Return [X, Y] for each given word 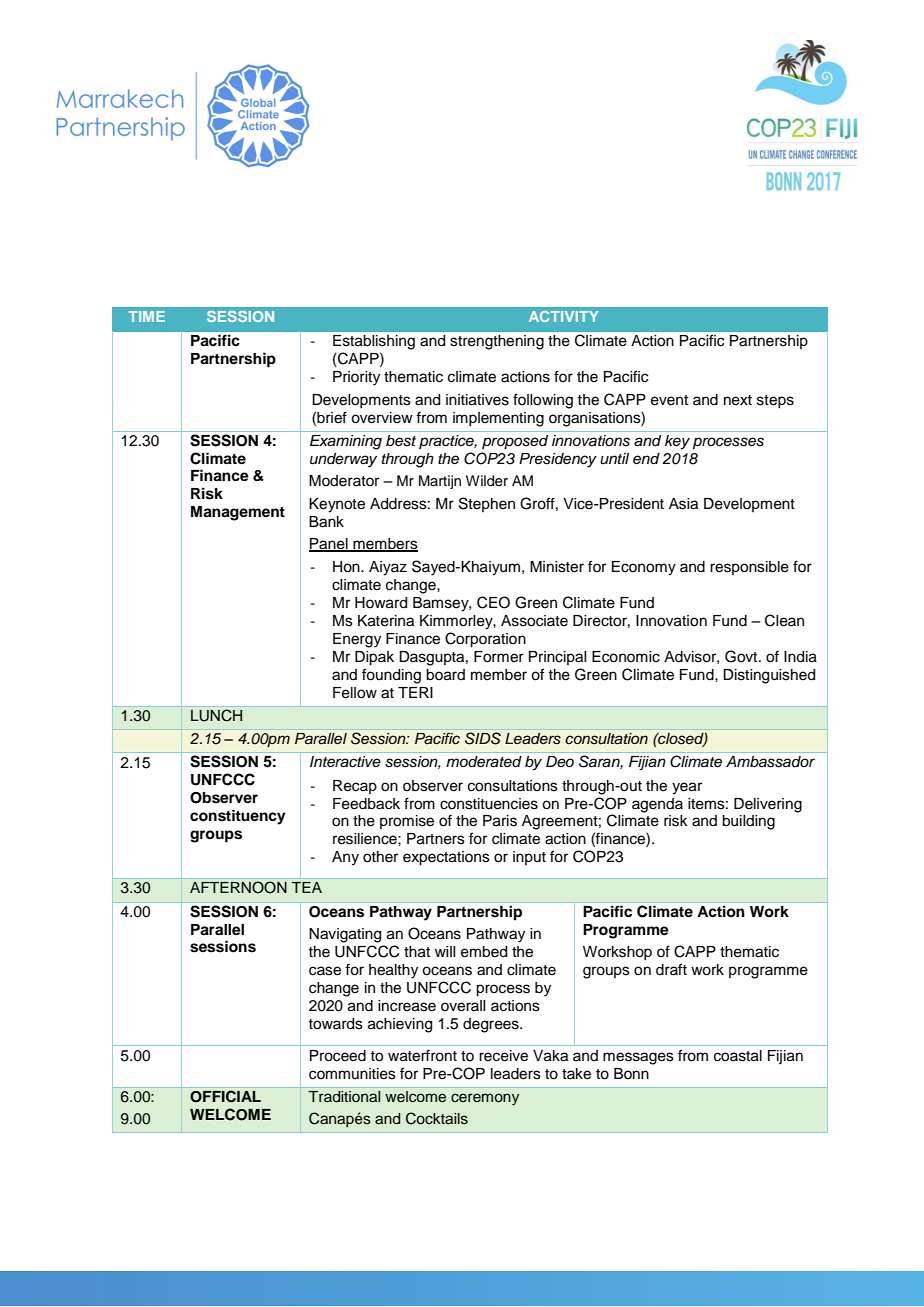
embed [484, 952]
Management [238, 513]
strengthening [497, 342]
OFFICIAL [225, 1096]
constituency [238, 817]
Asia [683, 504]
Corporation [485, 640]
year [687, 788]
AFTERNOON [238, 887]
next [738, 400]
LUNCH [216, 715]
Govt [742, 656]
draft [671, 969]
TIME [146, 316]
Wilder [487, 481]
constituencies [489, 804]
